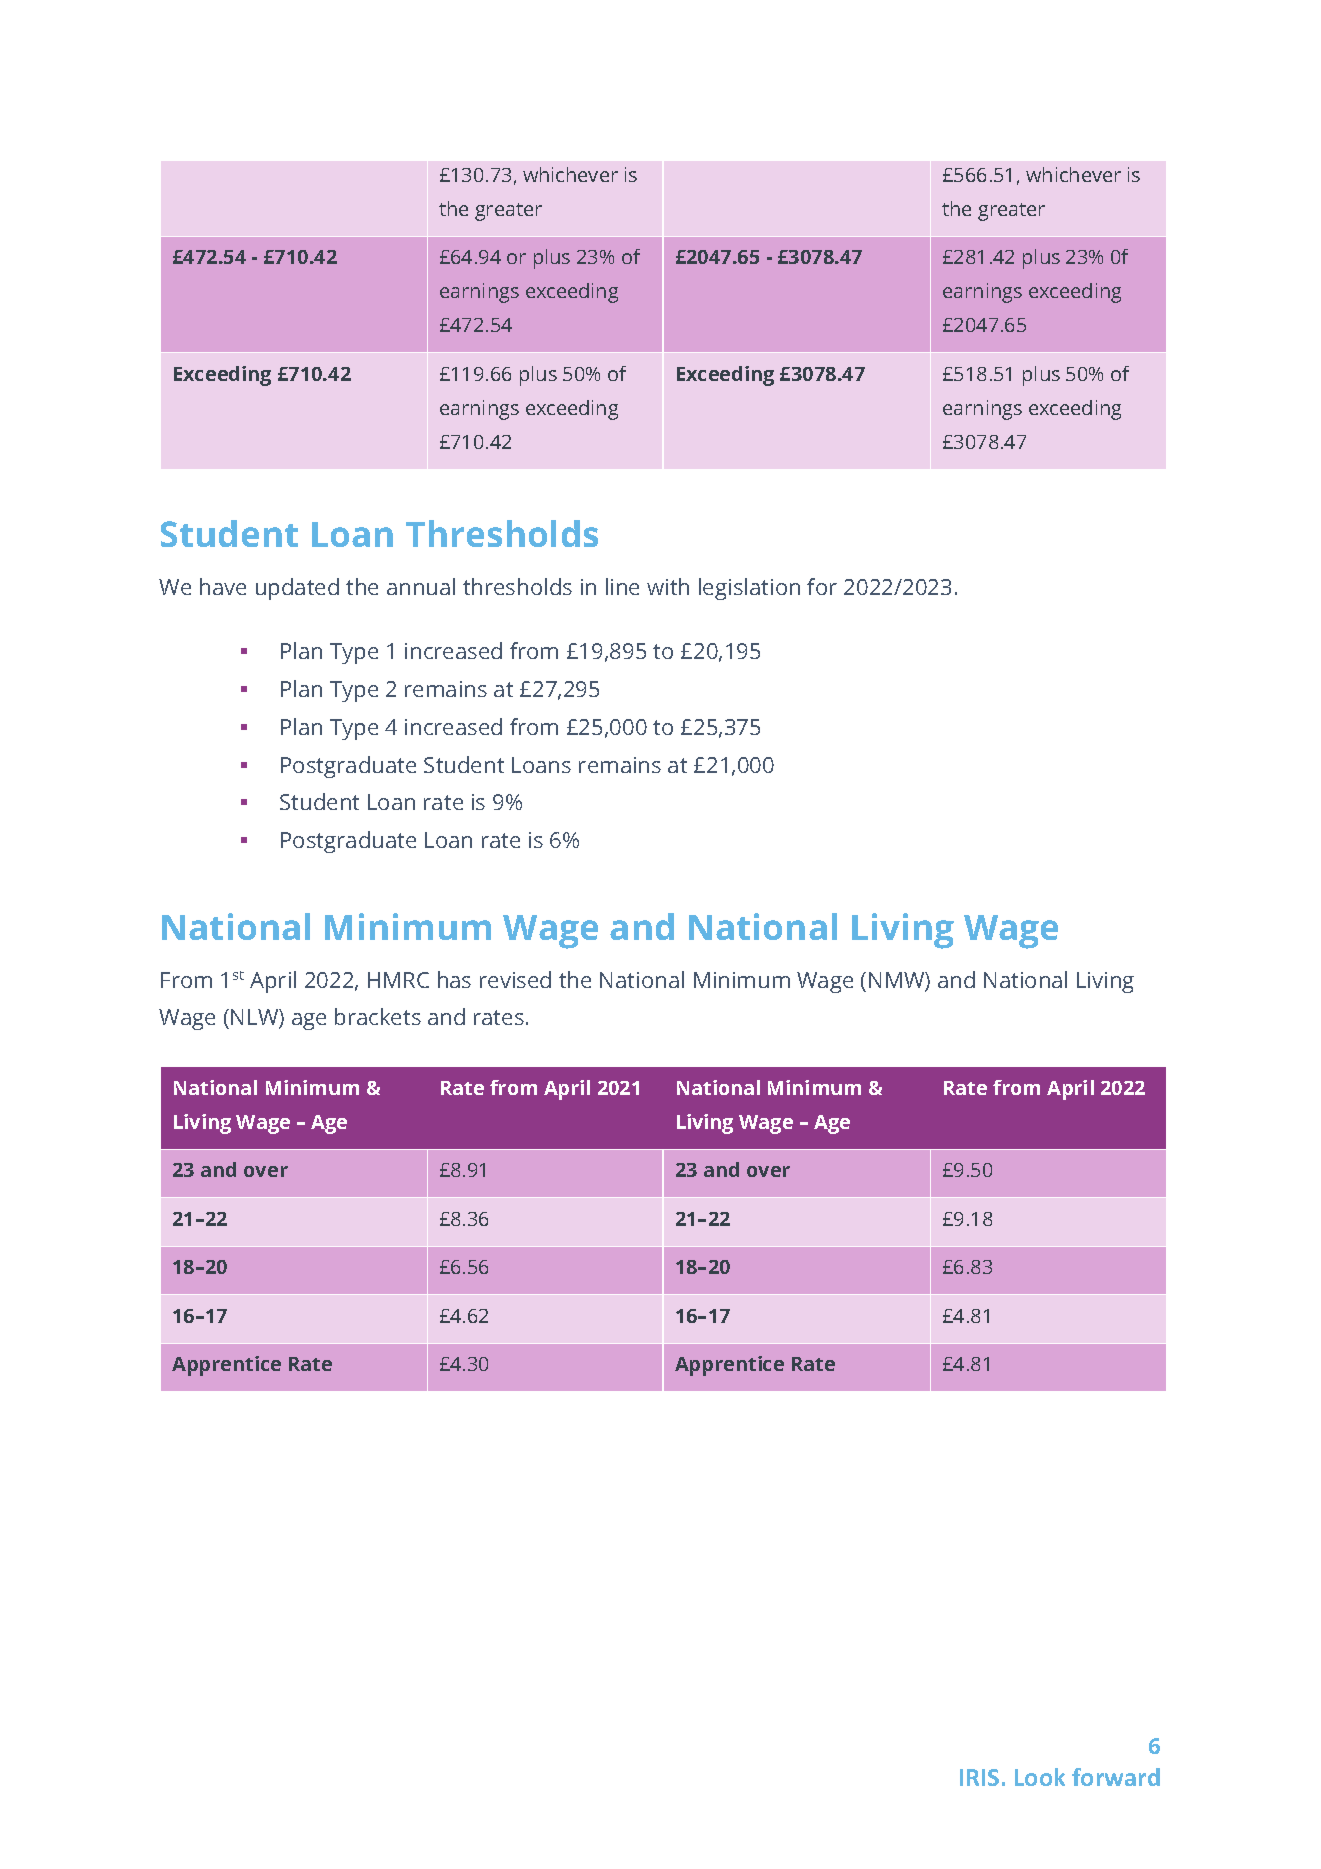  I want to click on updated, so click(297, 589).
